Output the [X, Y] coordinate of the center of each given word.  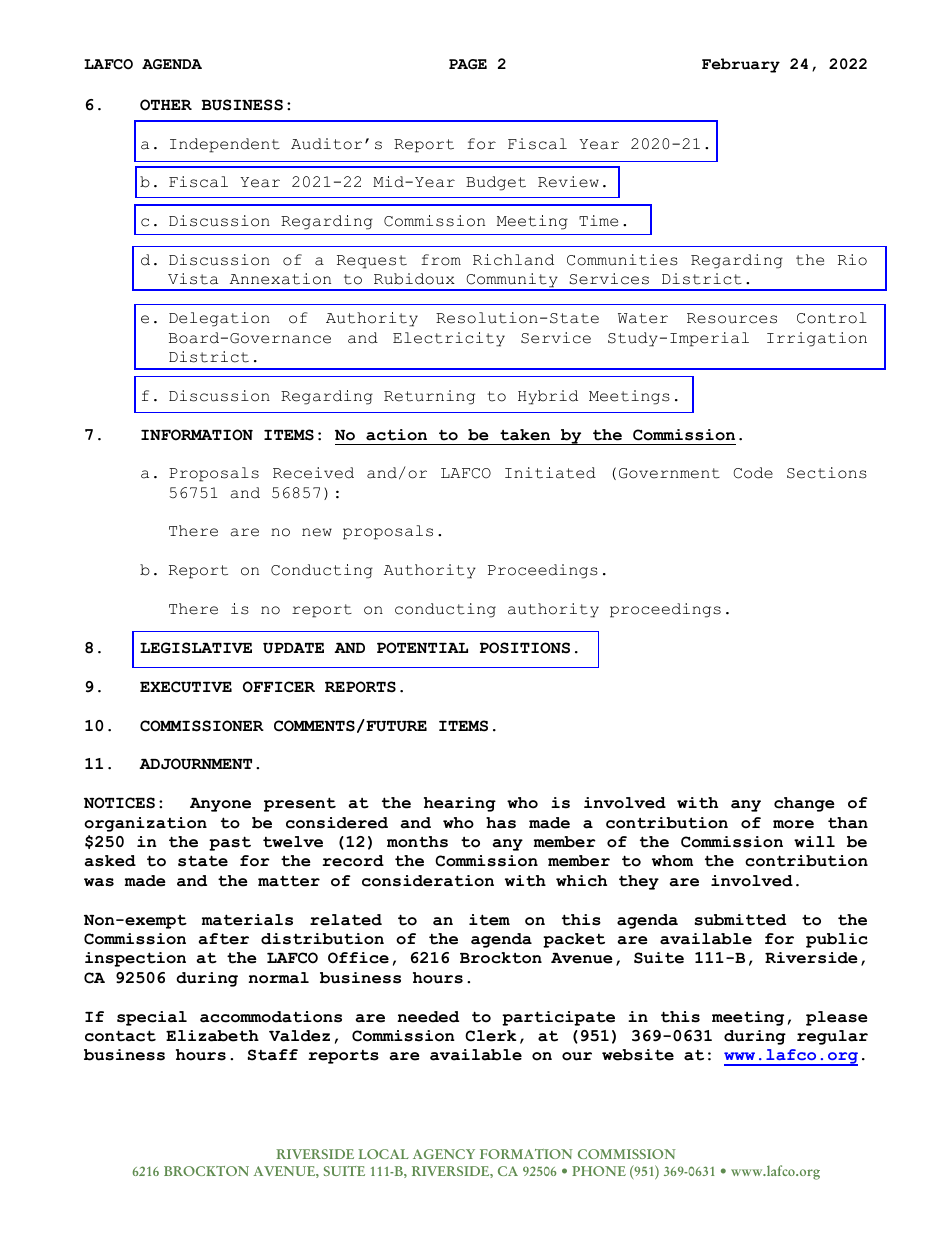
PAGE [468, 64]
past [230, 843]
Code [753, 473]
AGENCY [444, 1154]
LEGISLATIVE [196, 648]
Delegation [219, 319]
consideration [428, 881]
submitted [740, 920]
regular [832, 1037]
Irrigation [817, 339]
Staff [273, 1055]
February [741, 65]
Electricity [449, 339]
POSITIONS [525, 648]
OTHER [166, 105]
